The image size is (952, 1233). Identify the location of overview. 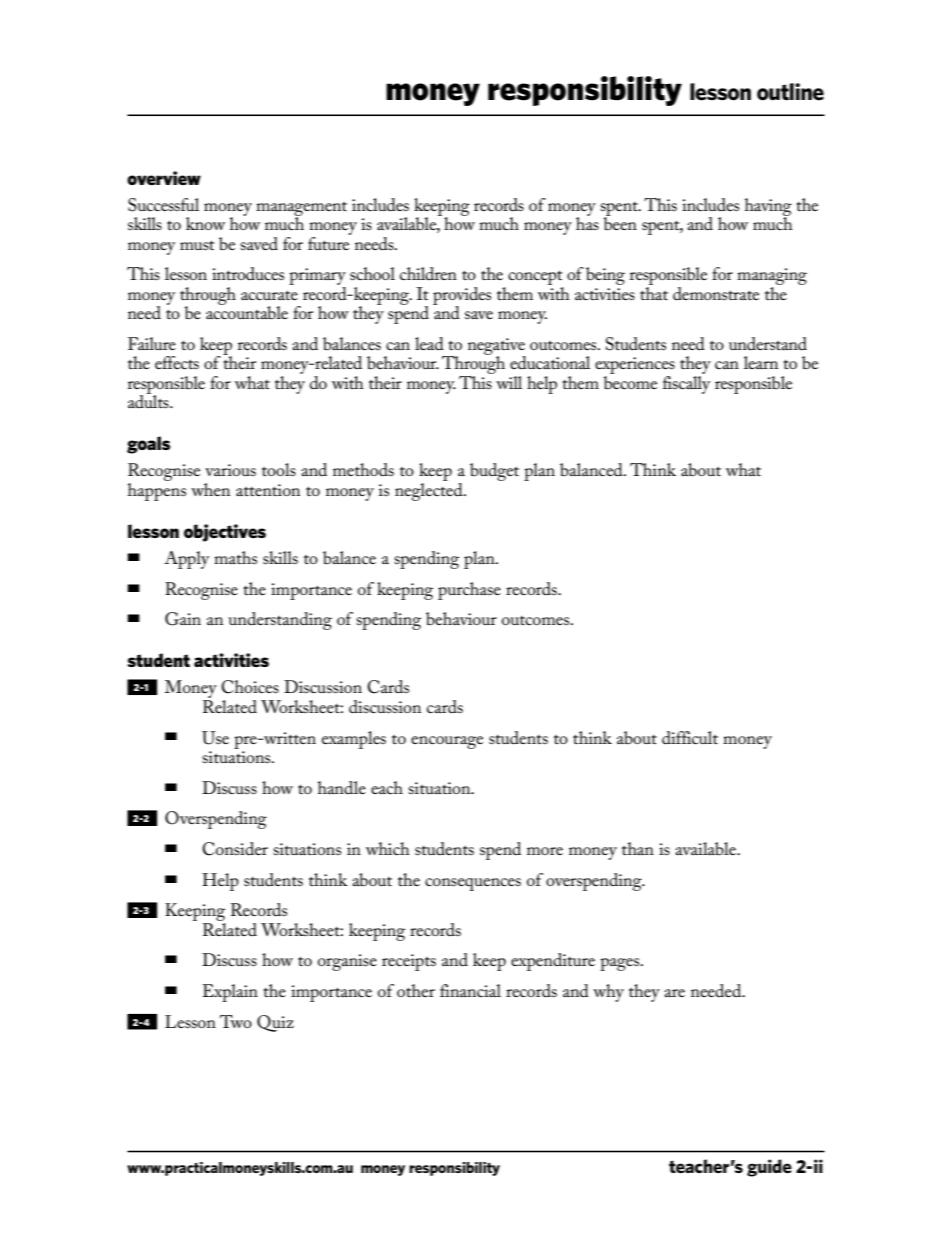
(164, 178).
